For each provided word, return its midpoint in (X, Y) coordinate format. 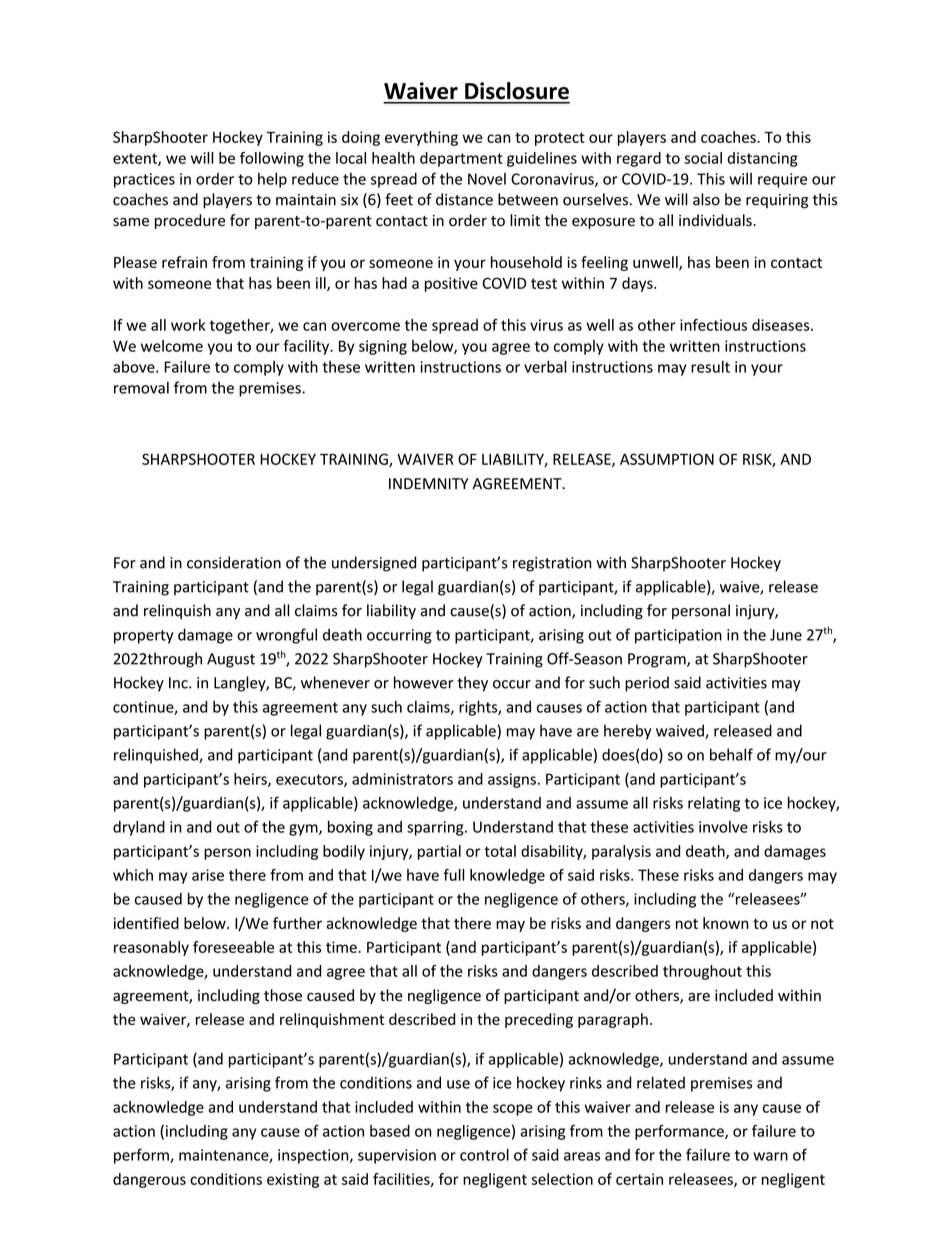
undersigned (374, 564)
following (272, 159)
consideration (234, 562)
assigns (512, 780)
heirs (251, 780)
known (726, 923)
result (710, 367)
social (703, 158)
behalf (731, 754)
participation (678, 636)
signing (383, 347)
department (461, 159)
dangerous (149, 1180)
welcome (172, 346)
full (454, 875)
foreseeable (233, 947)
